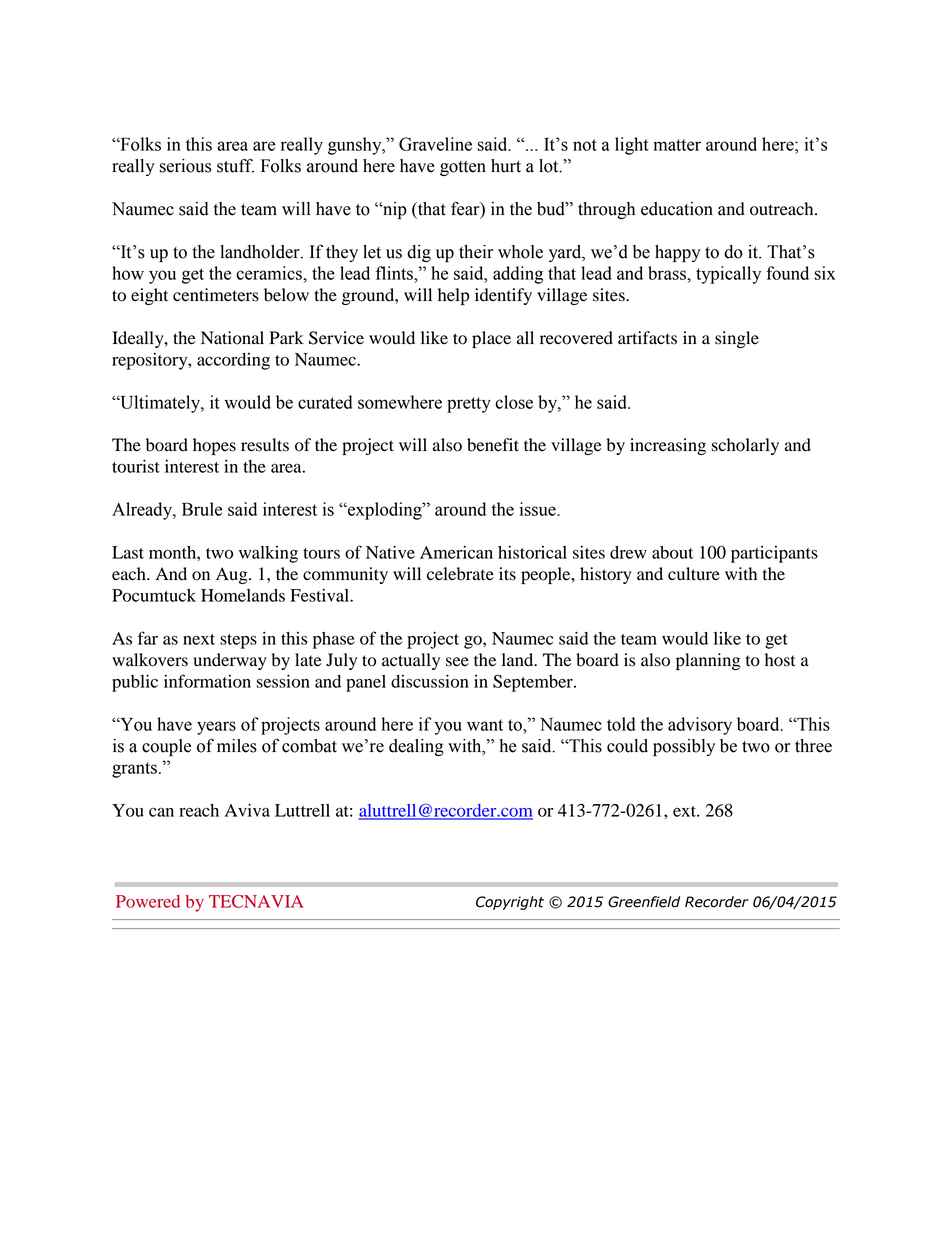 This page has width=952, height=1233. What do you see at coordinates (268, 554) in the page?
I see `walking` at bounding box center [268, 554].
